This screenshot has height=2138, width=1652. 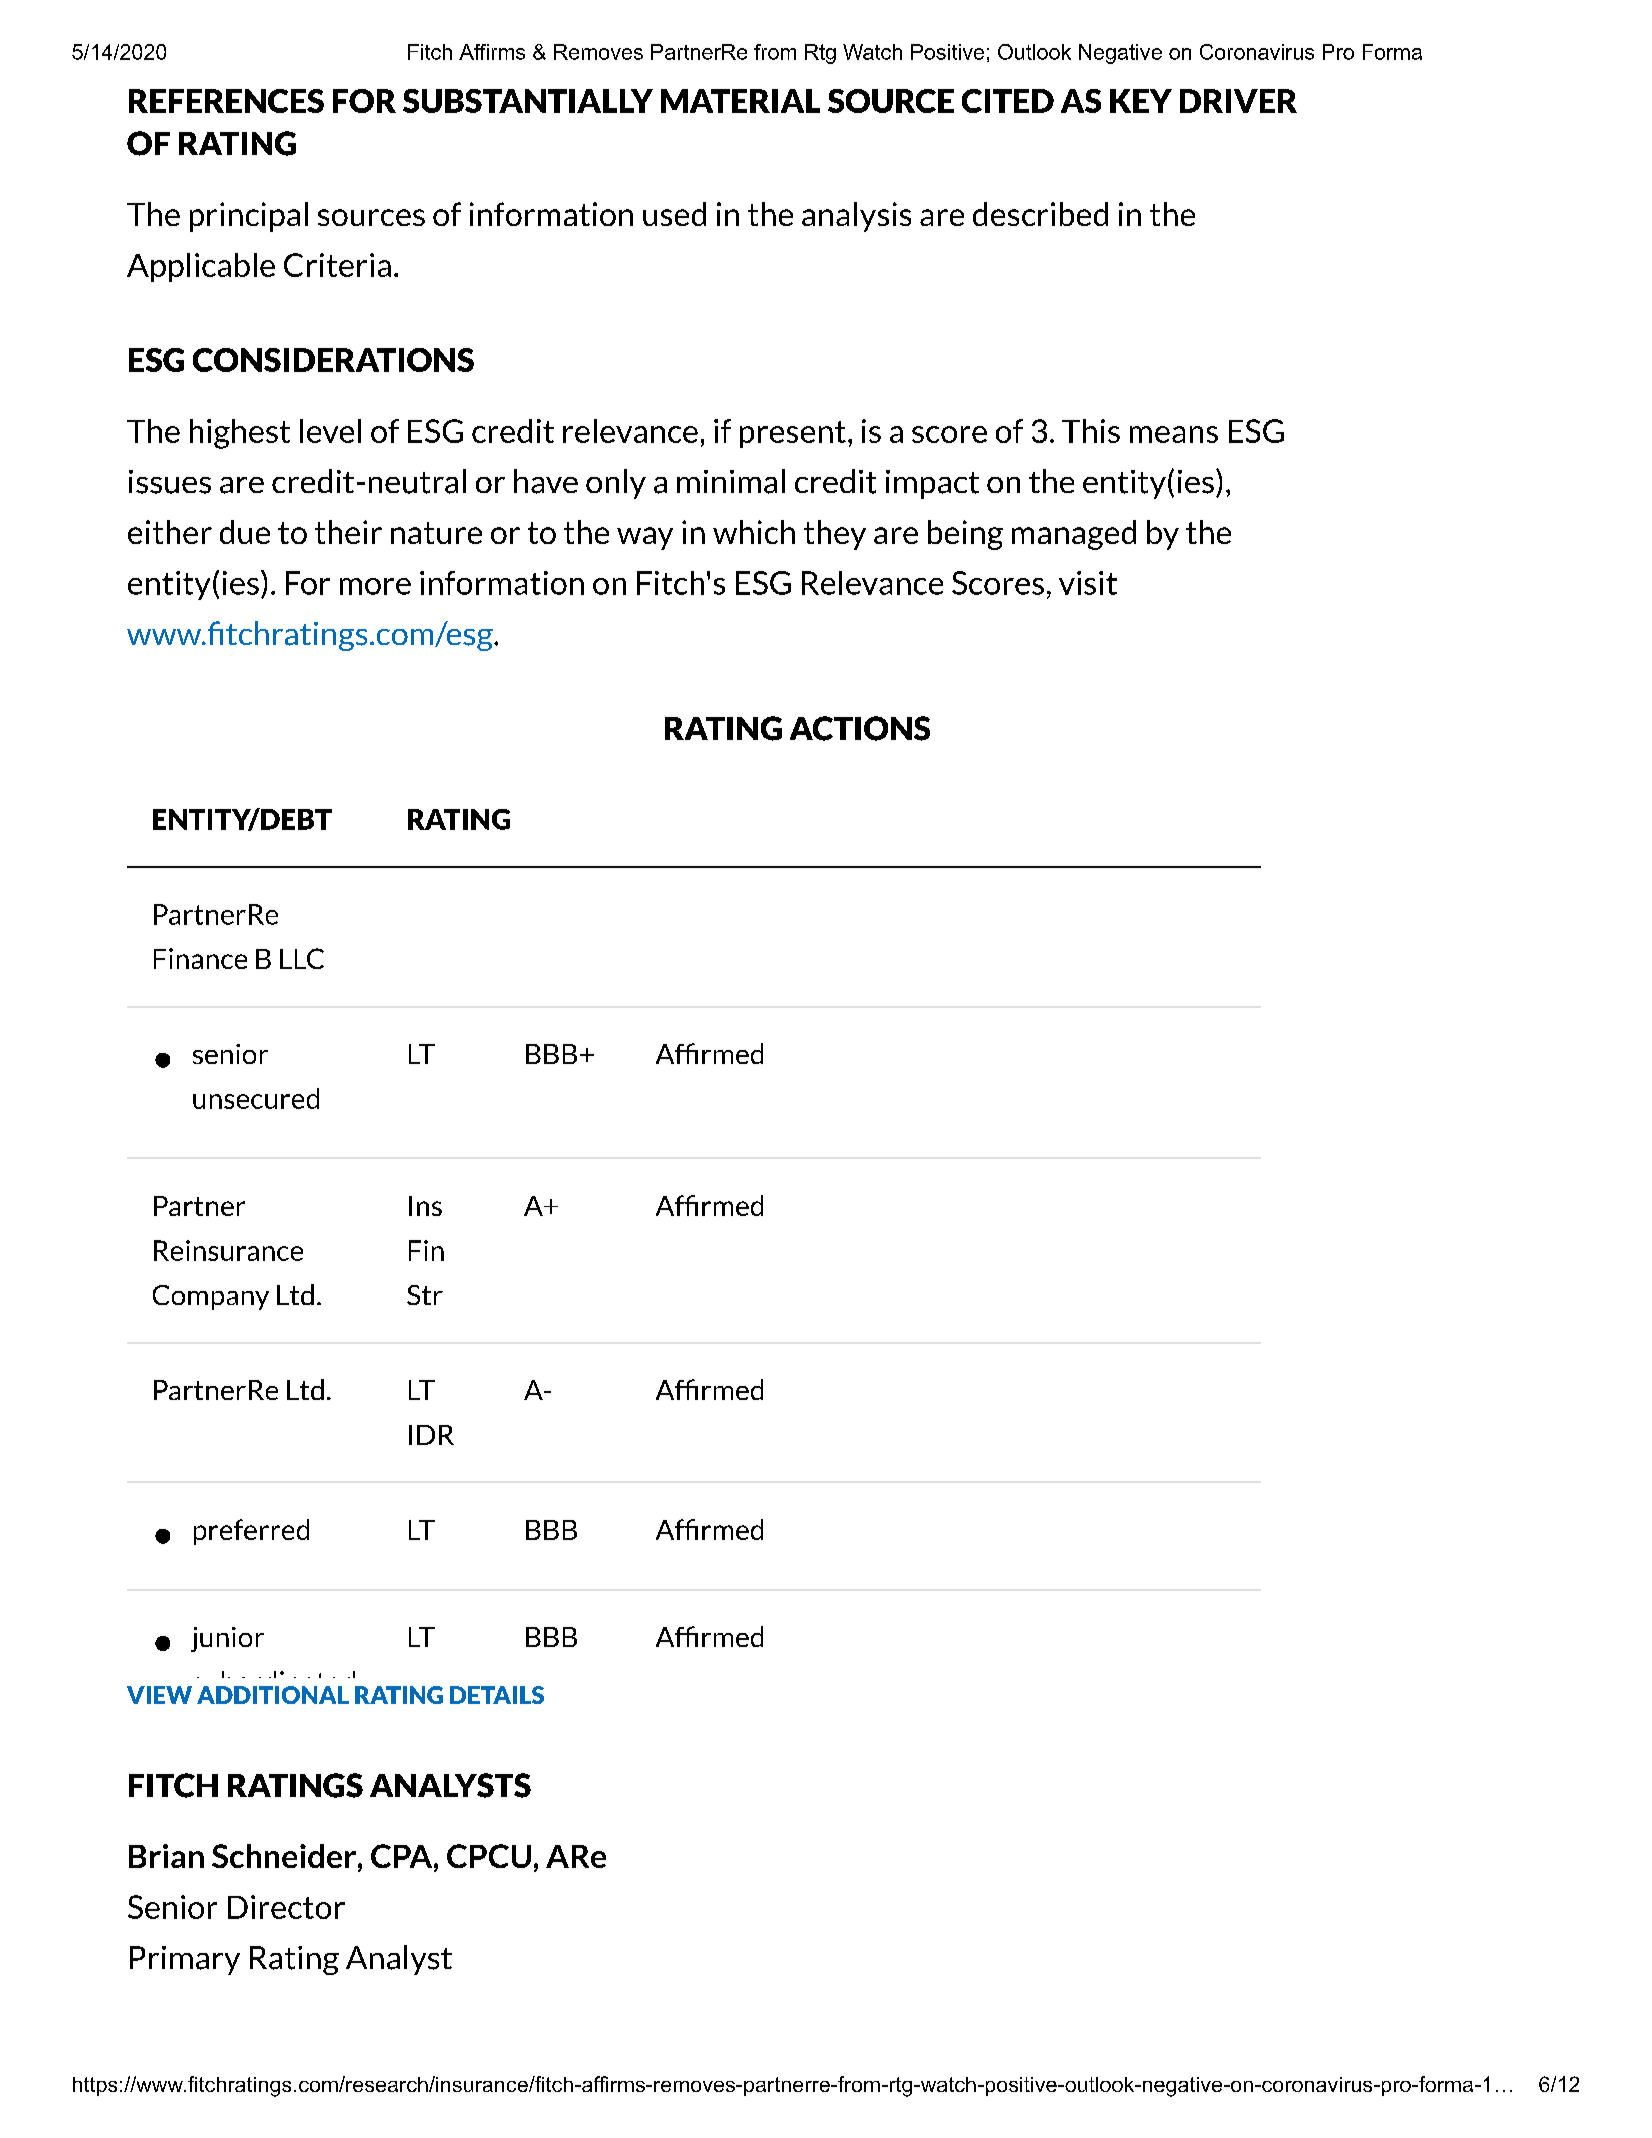 I want to click on used, so click(x=674, y=214).
